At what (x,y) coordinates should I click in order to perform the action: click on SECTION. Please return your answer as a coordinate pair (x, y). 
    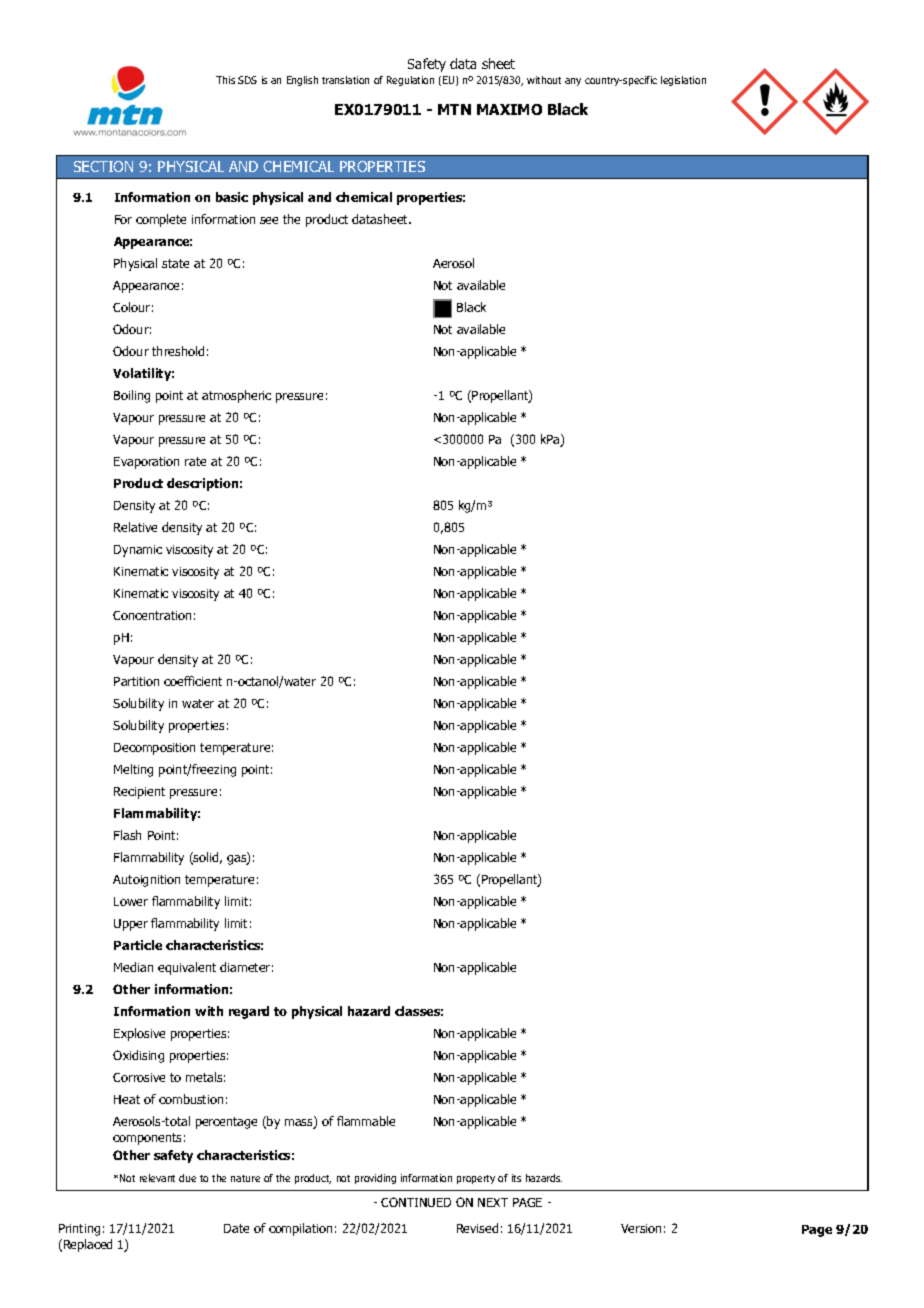
    Looking at the image, I should click on (103, 166).
